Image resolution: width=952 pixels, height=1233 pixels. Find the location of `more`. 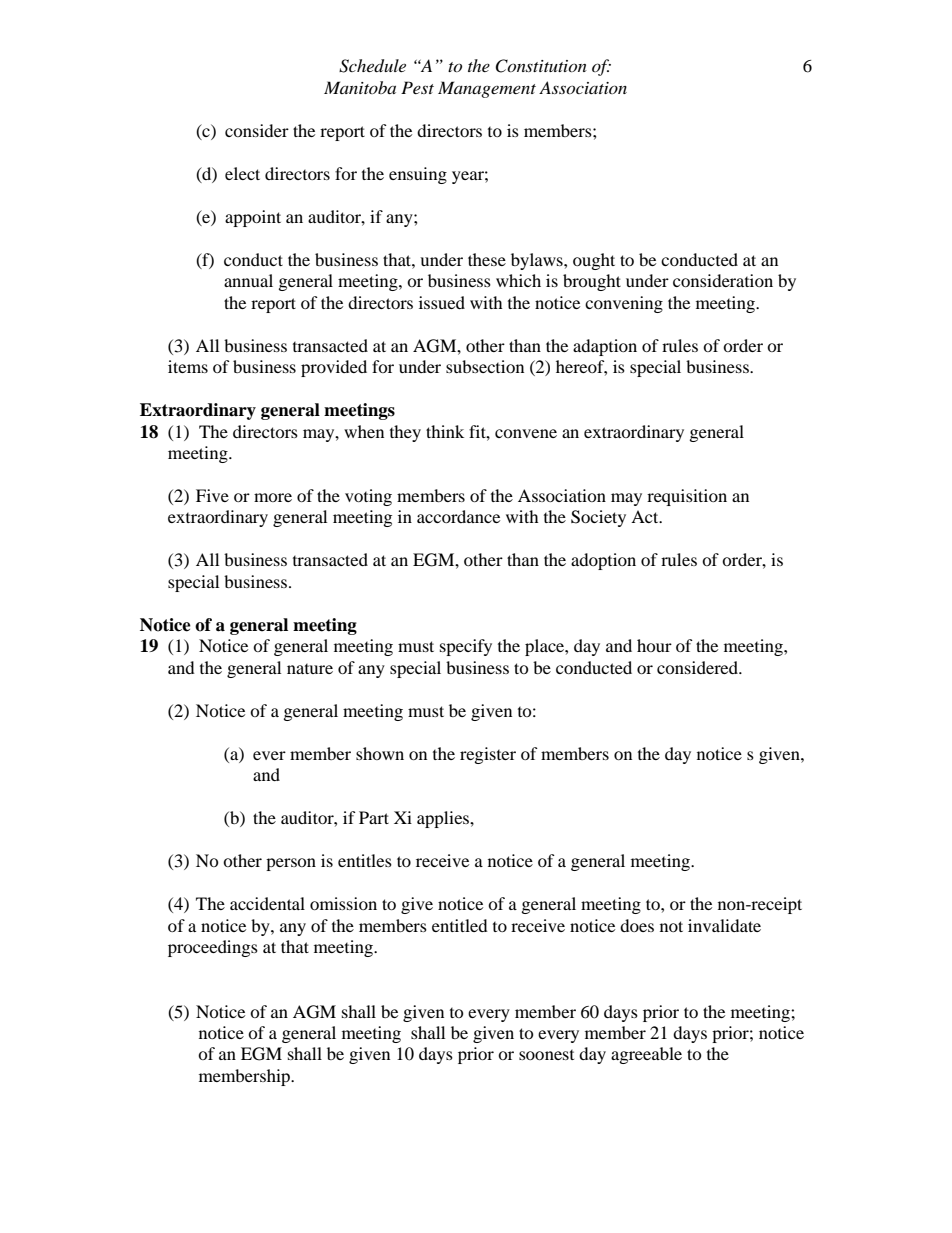

more is located at coordinates (273, 497).
